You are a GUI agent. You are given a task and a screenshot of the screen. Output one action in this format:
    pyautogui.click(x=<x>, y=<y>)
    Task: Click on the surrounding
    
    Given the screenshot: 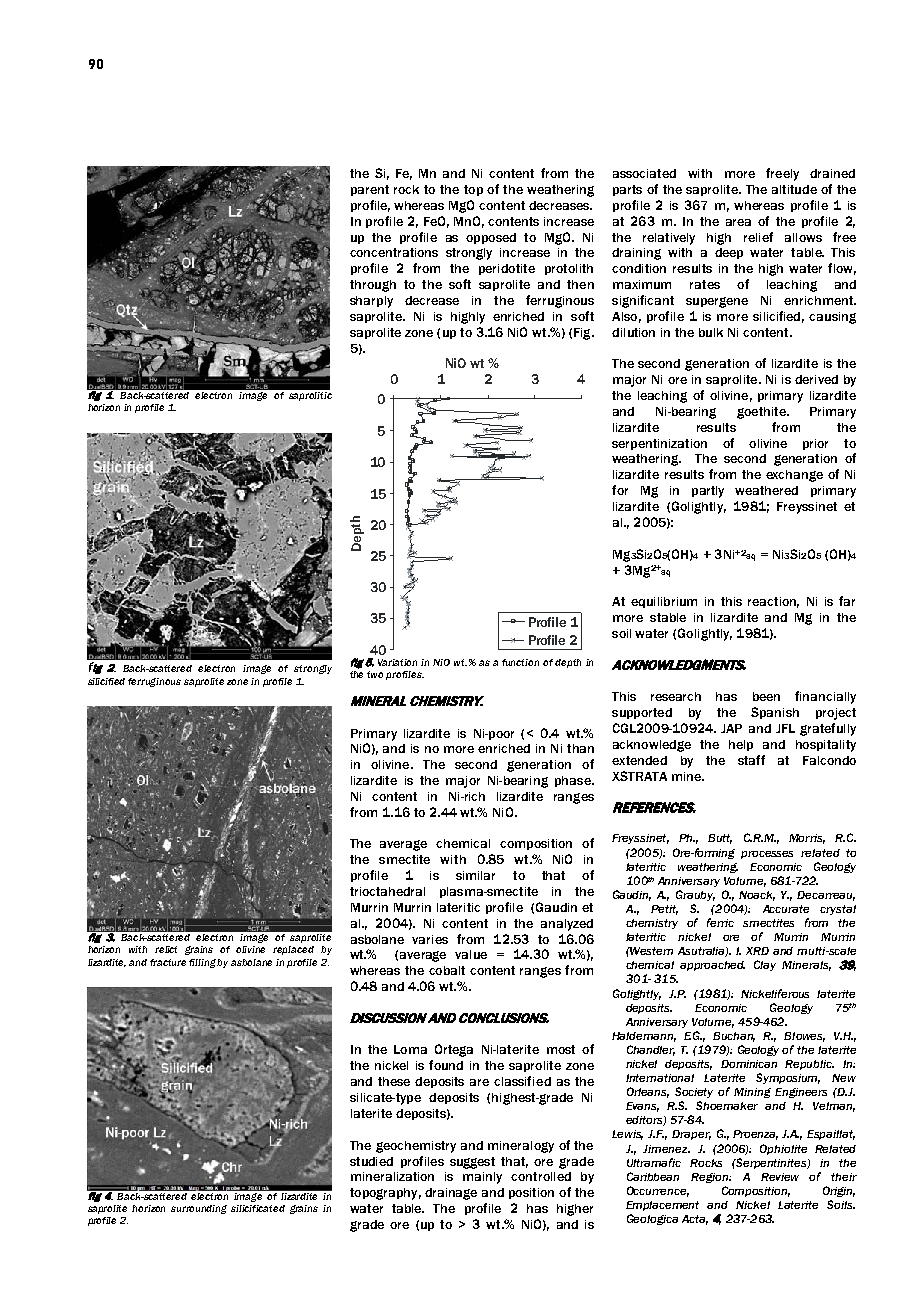 What is the action you would take?
    pyautogui.click(x=199, y=1209)
